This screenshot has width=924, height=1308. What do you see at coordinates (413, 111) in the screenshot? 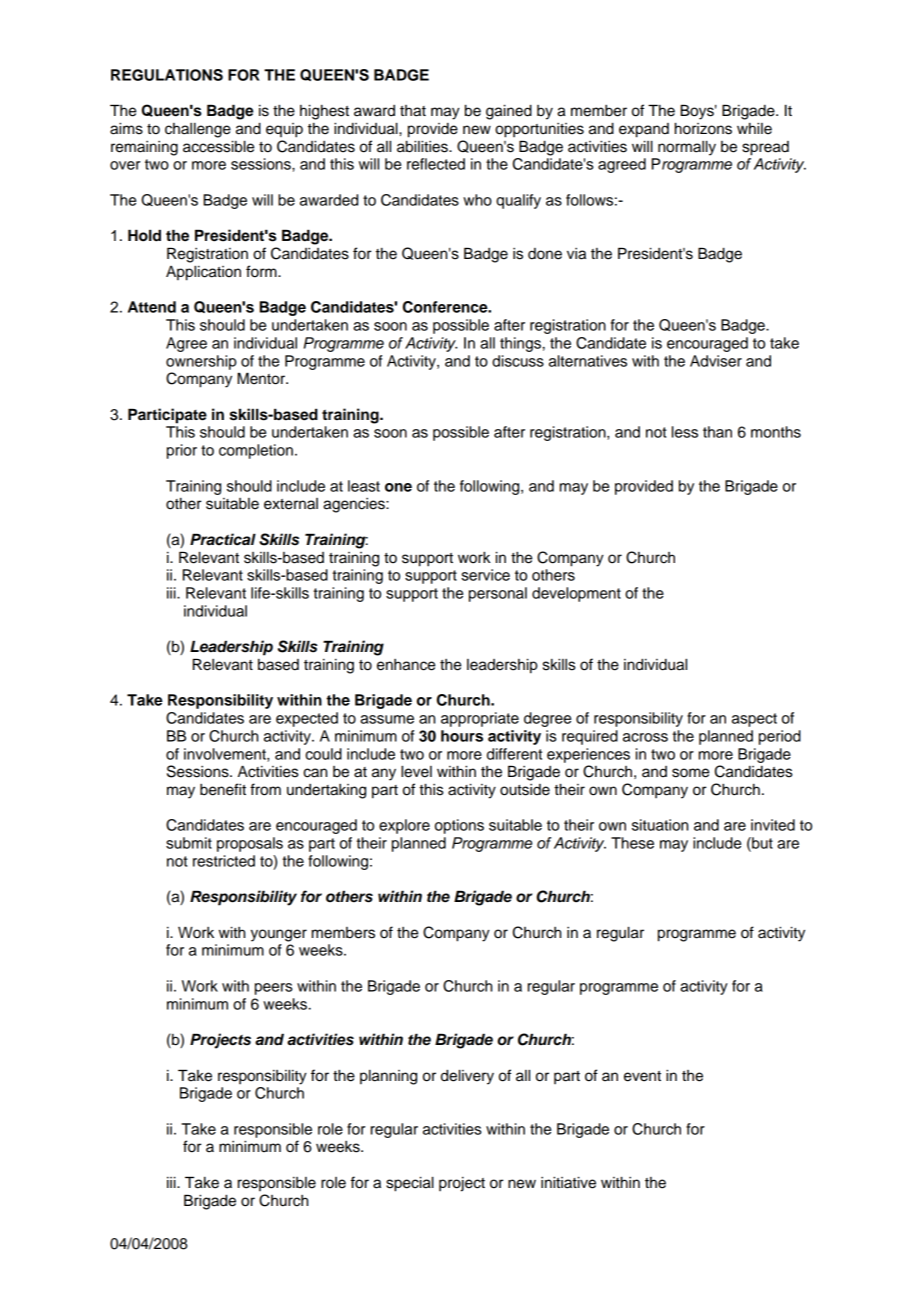
I see `that` at bounding box center [413, 111].
